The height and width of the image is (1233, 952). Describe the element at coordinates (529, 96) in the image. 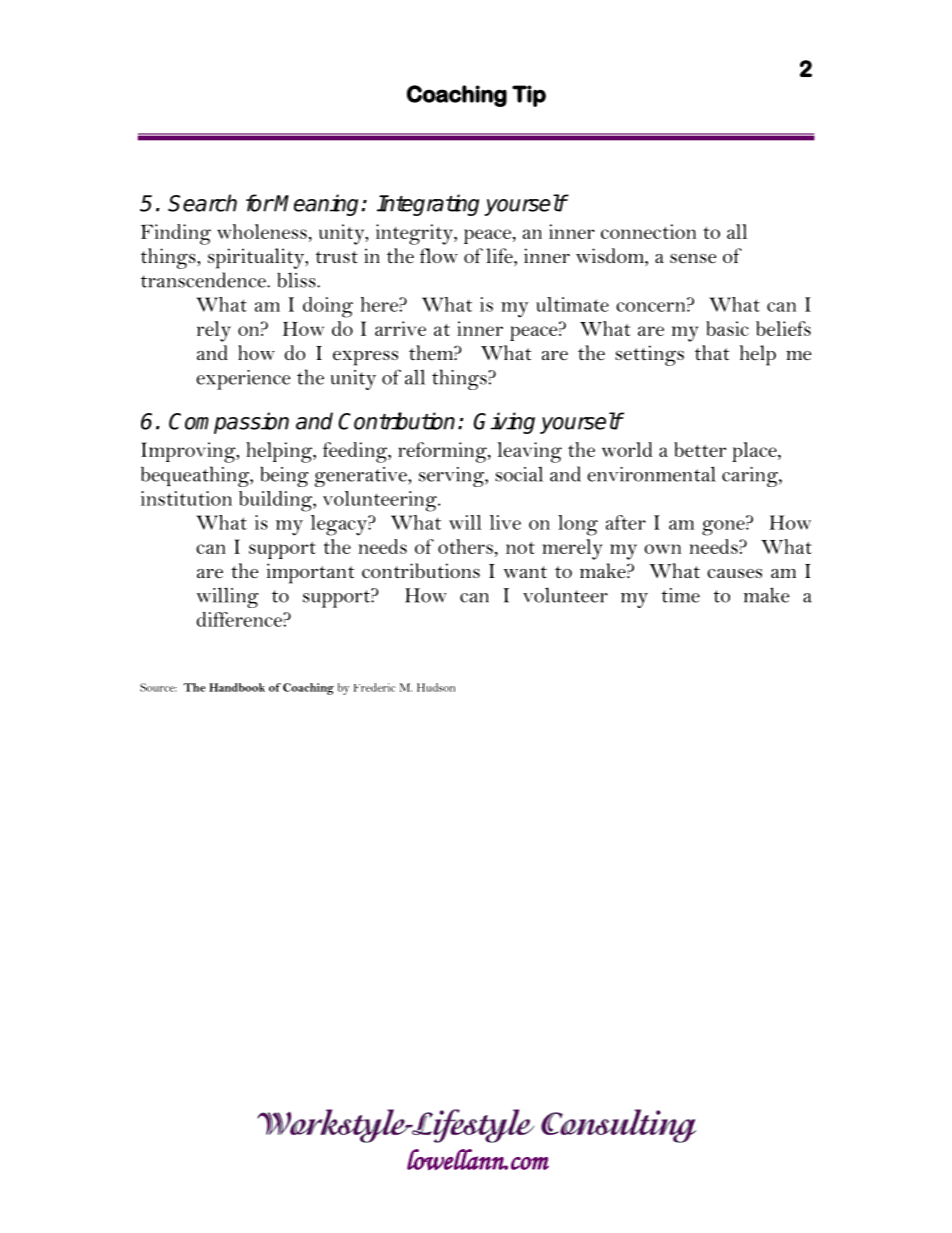

I see `Tip` at that location.
